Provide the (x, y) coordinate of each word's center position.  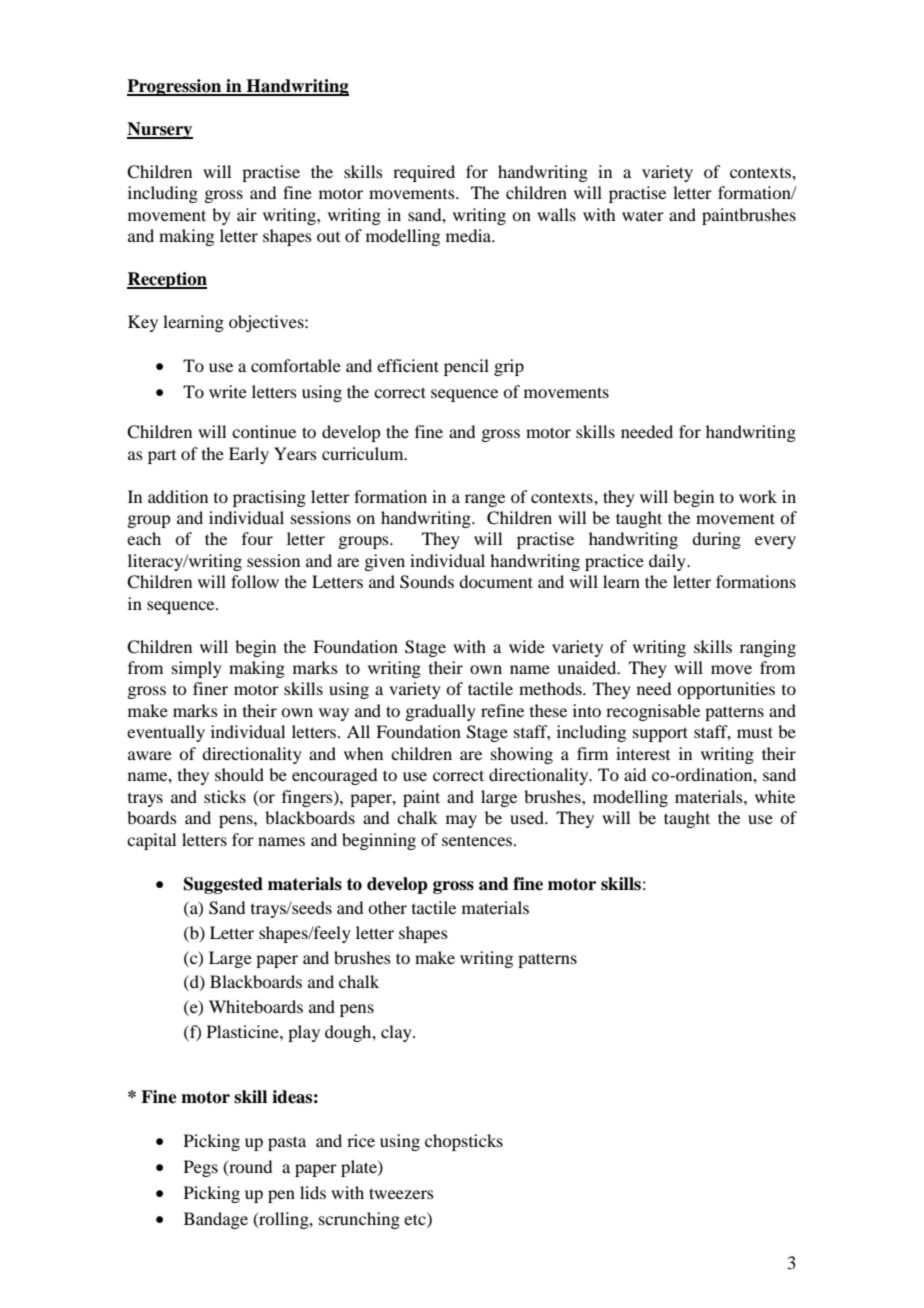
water (643, 216)
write (228, 391)
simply (197, 669)
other (387, 907)
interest (643, 753)
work (758, 496)
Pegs (201, 1168)
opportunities (726, 690)
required (424, 173)
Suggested (223, 885)
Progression (175, 87)
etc (416, 1218)
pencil (466, 367)
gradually (440, 712)
